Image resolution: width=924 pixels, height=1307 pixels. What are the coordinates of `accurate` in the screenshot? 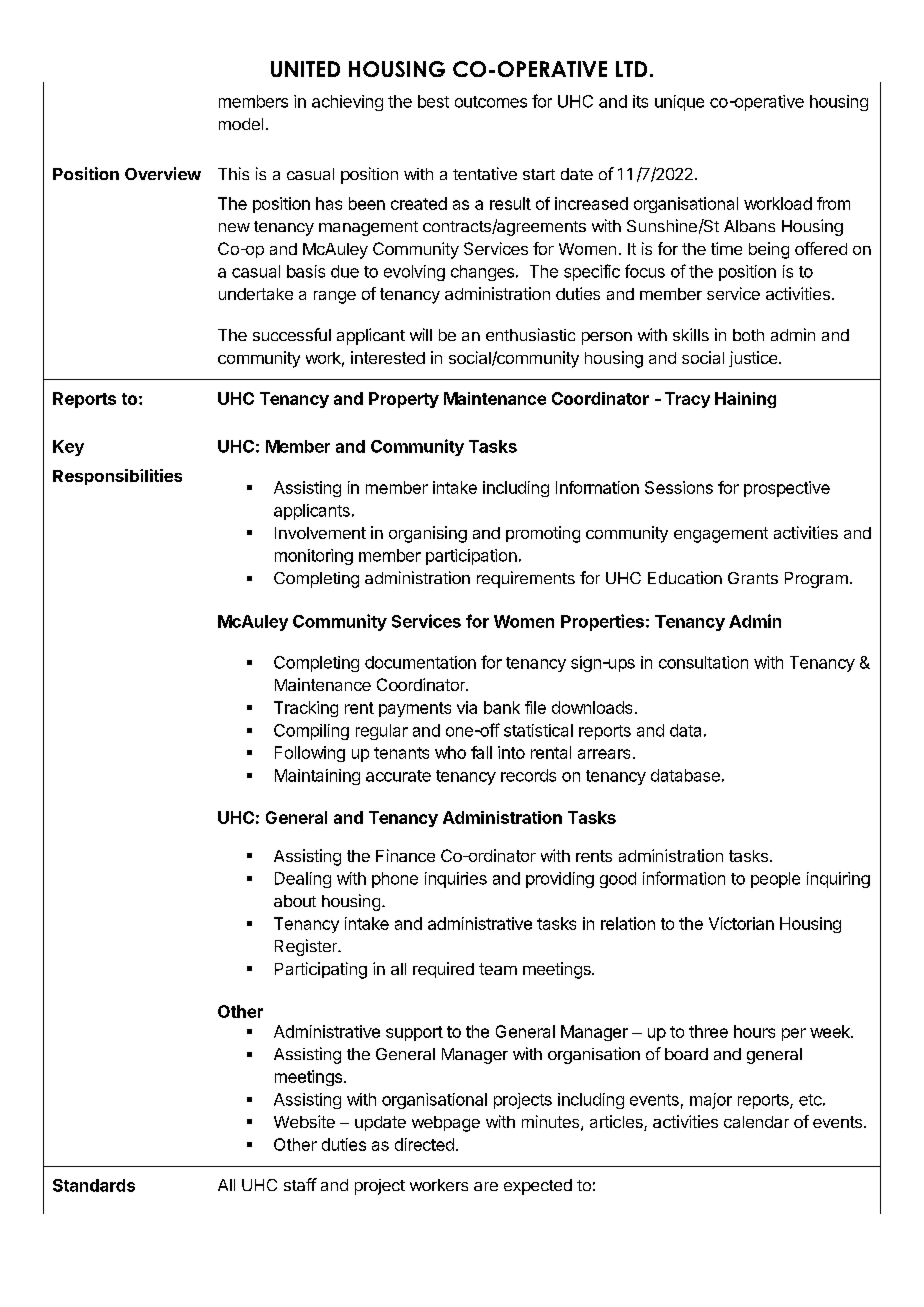 It's located at (398, 776).
